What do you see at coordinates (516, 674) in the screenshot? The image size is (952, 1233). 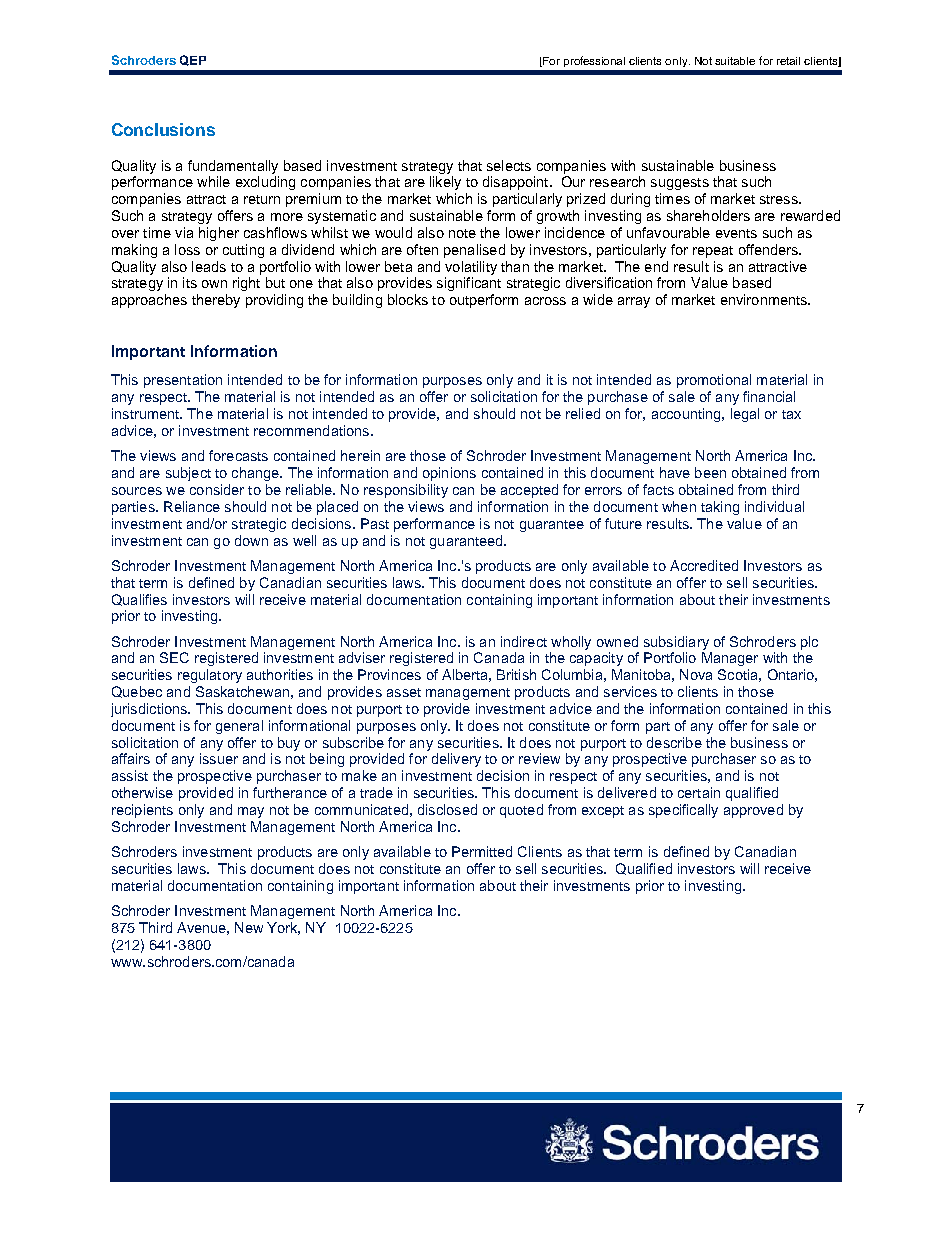 I see `British` at bounding box center [516, 674].
